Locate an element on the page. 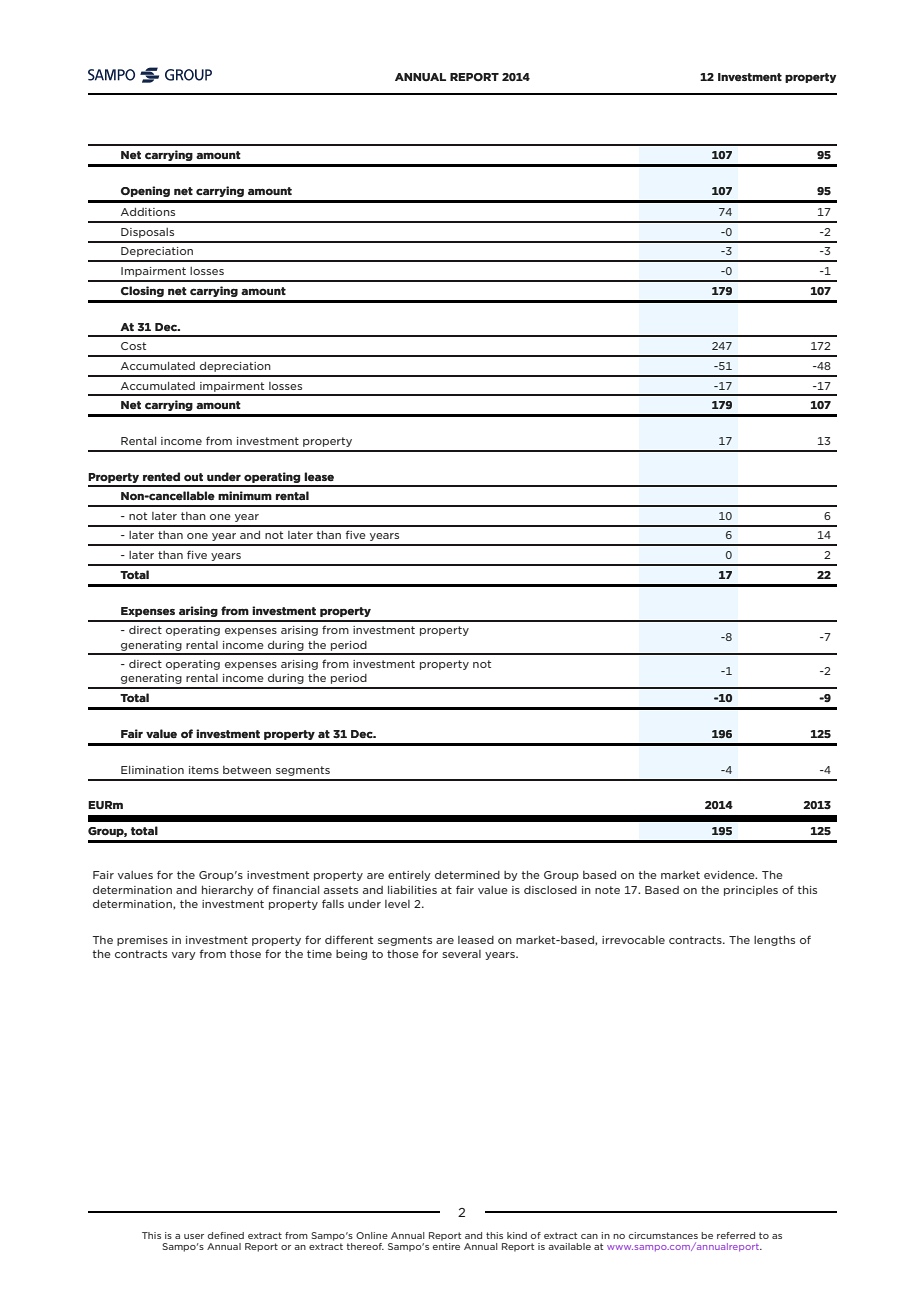  Additions is located at coordinates (148, 212).
